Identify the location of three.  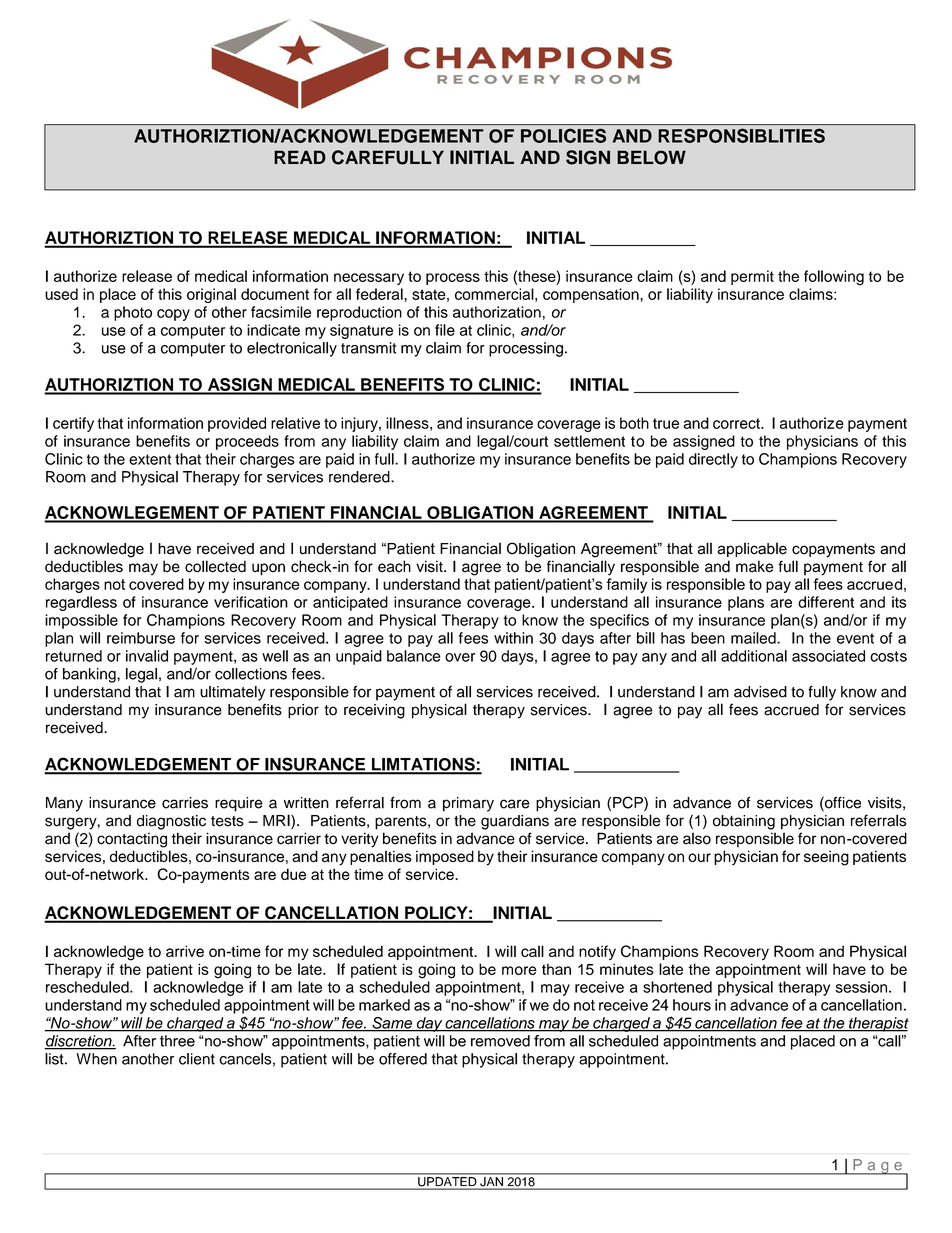
(177, 1041).
